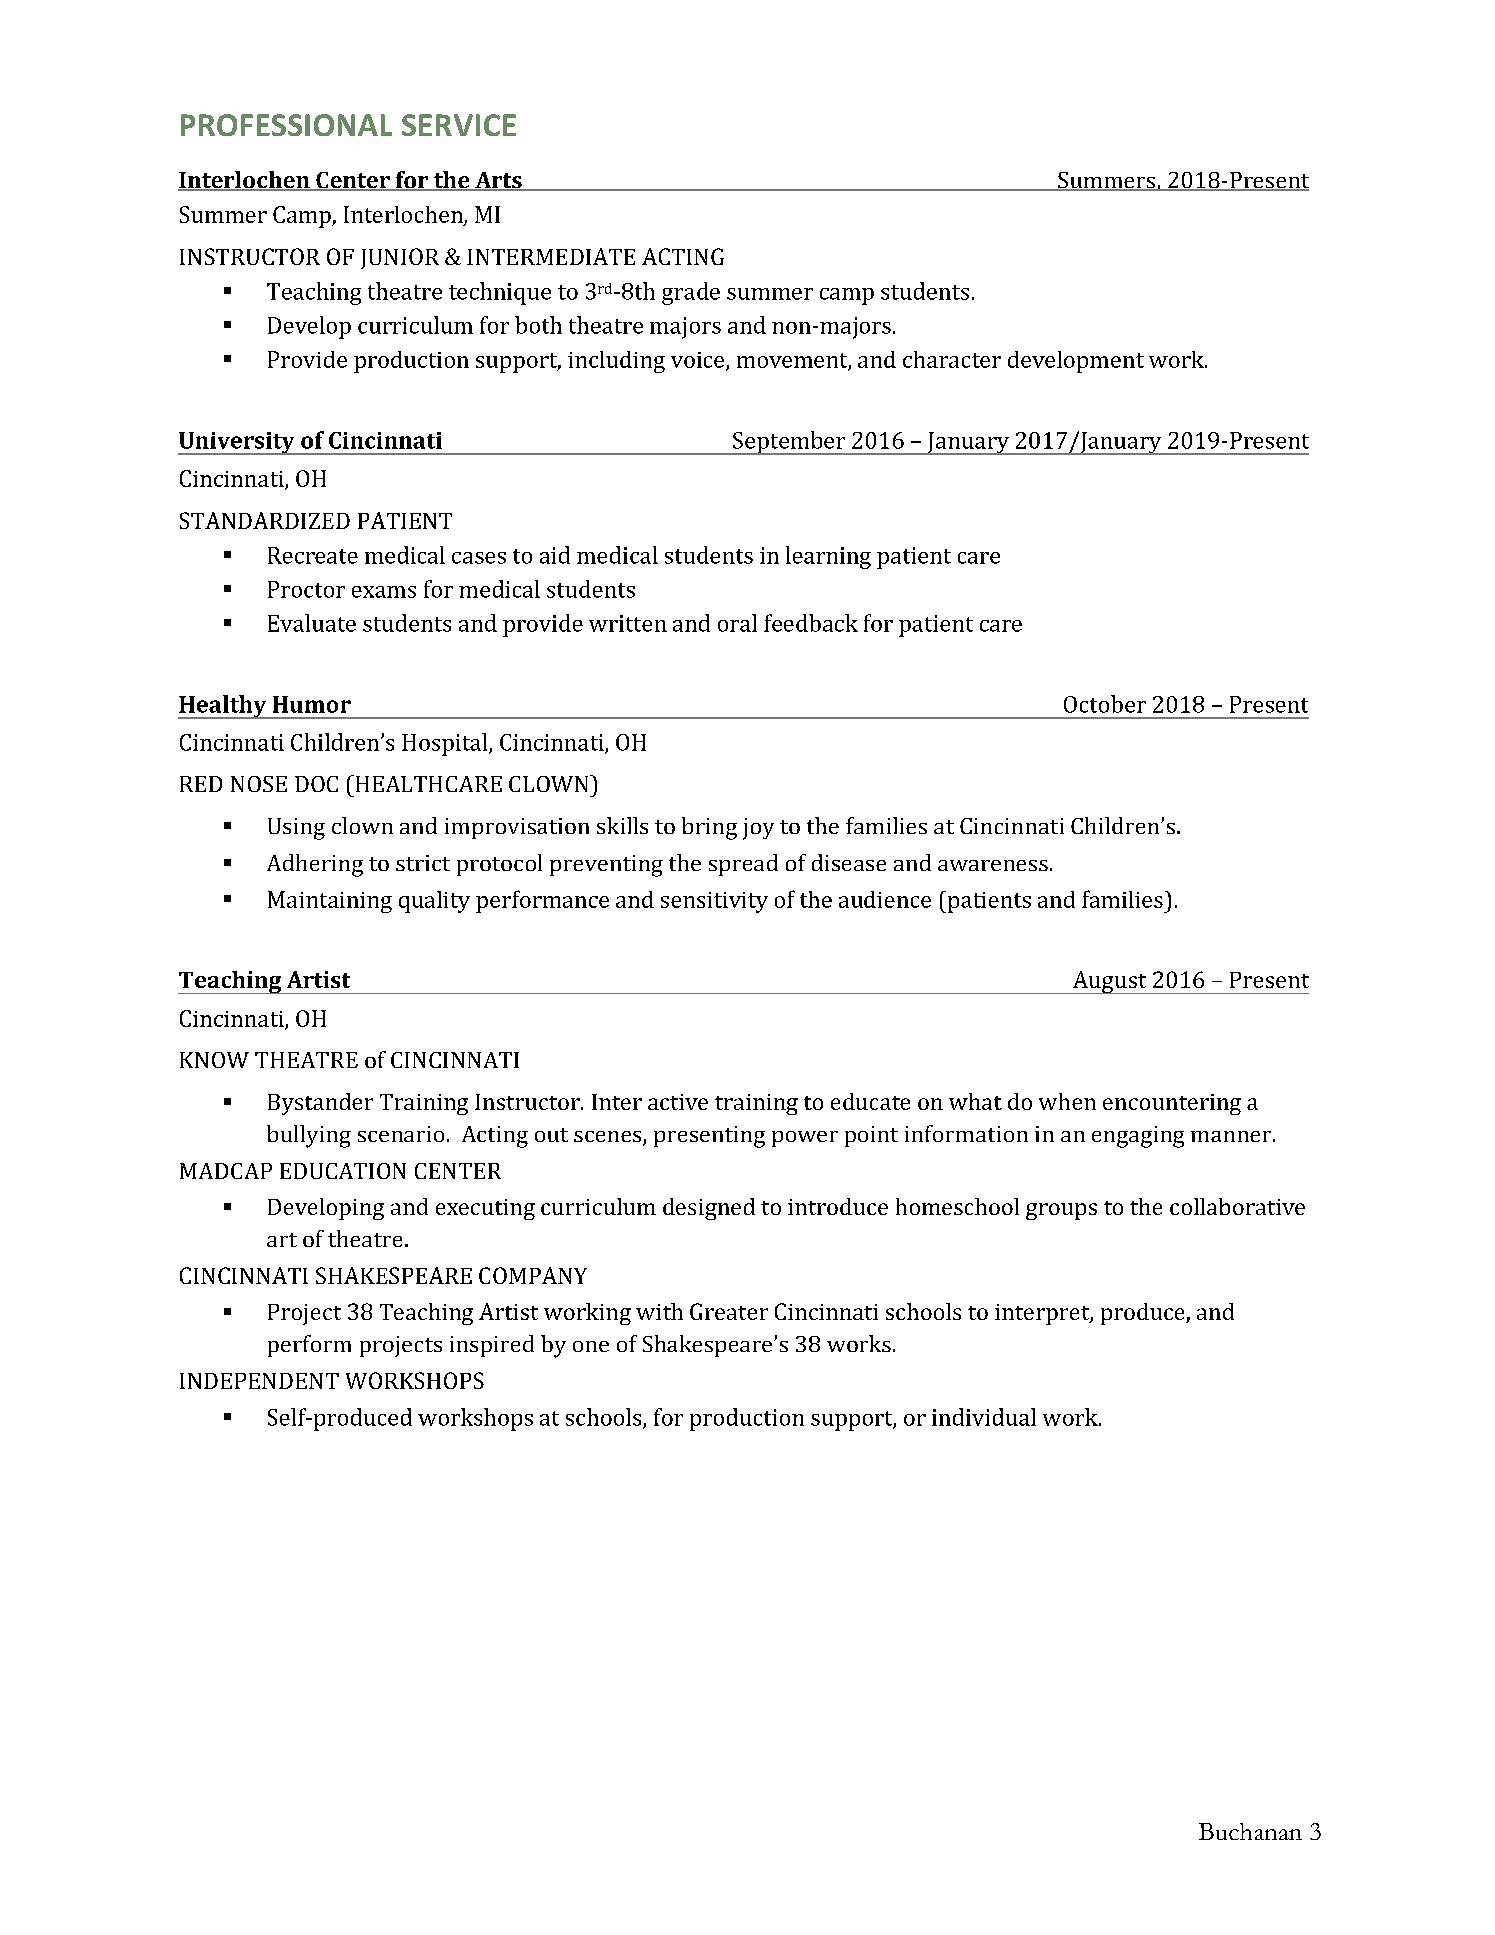 The height and width of the page is (1935, 1495). Describe the element at coordinates (259, 1381) in the page. I see `INDEPENDENT` at that location.
